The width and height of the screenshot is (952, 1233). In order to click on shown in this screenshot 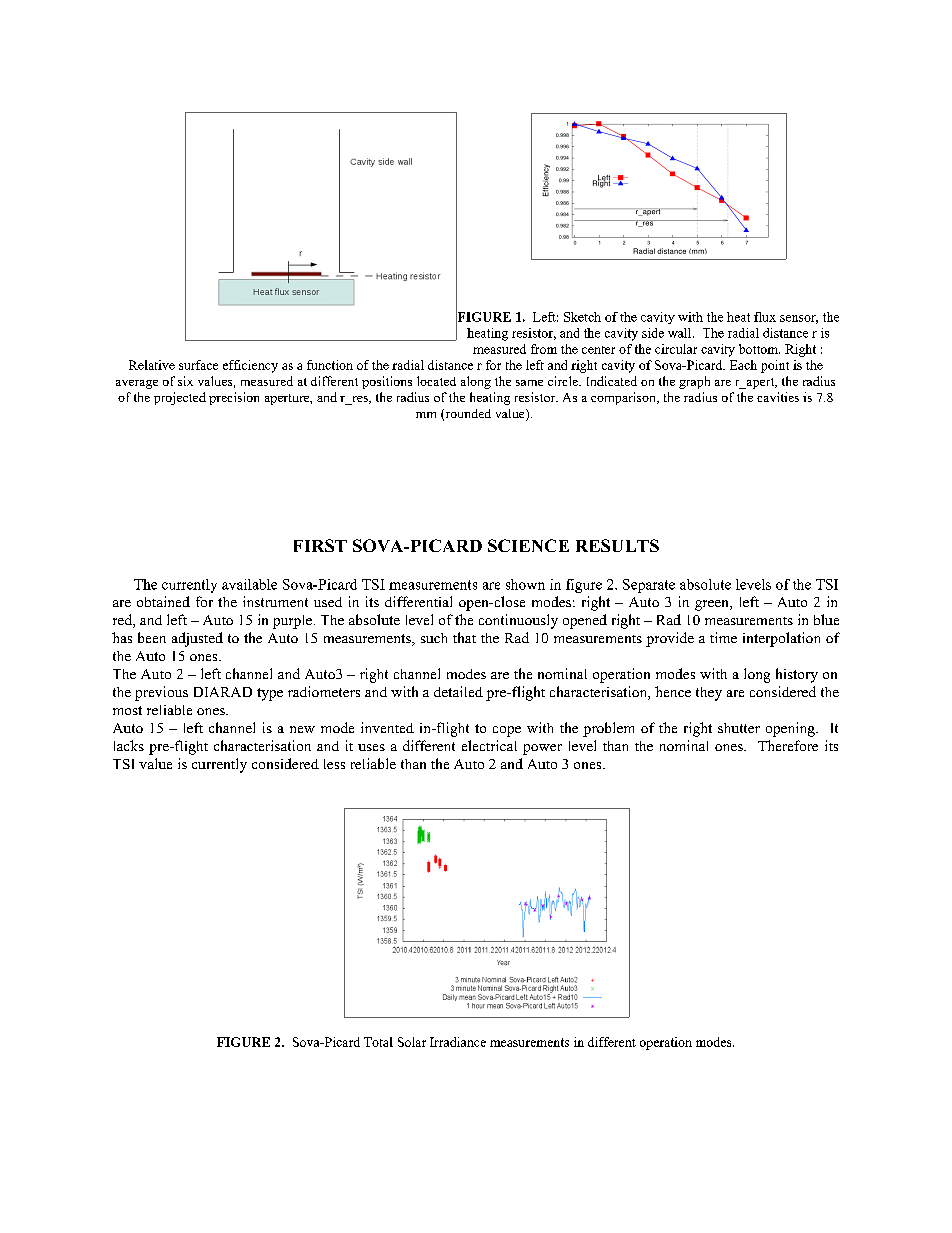, I will do `click(525, 584)`.
